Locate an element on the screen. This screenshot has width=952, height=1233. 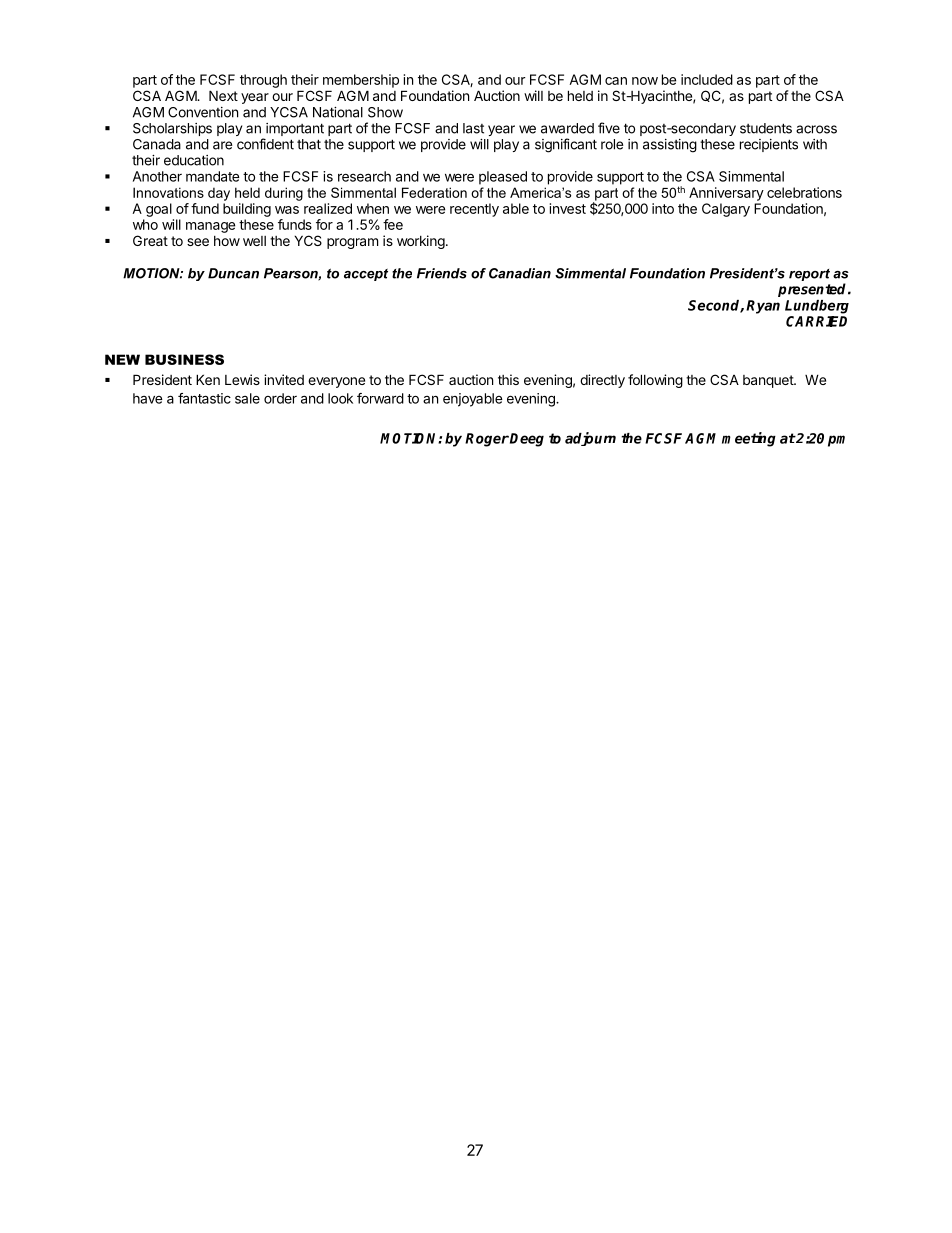
Next is located at coordinates (223, 95).
